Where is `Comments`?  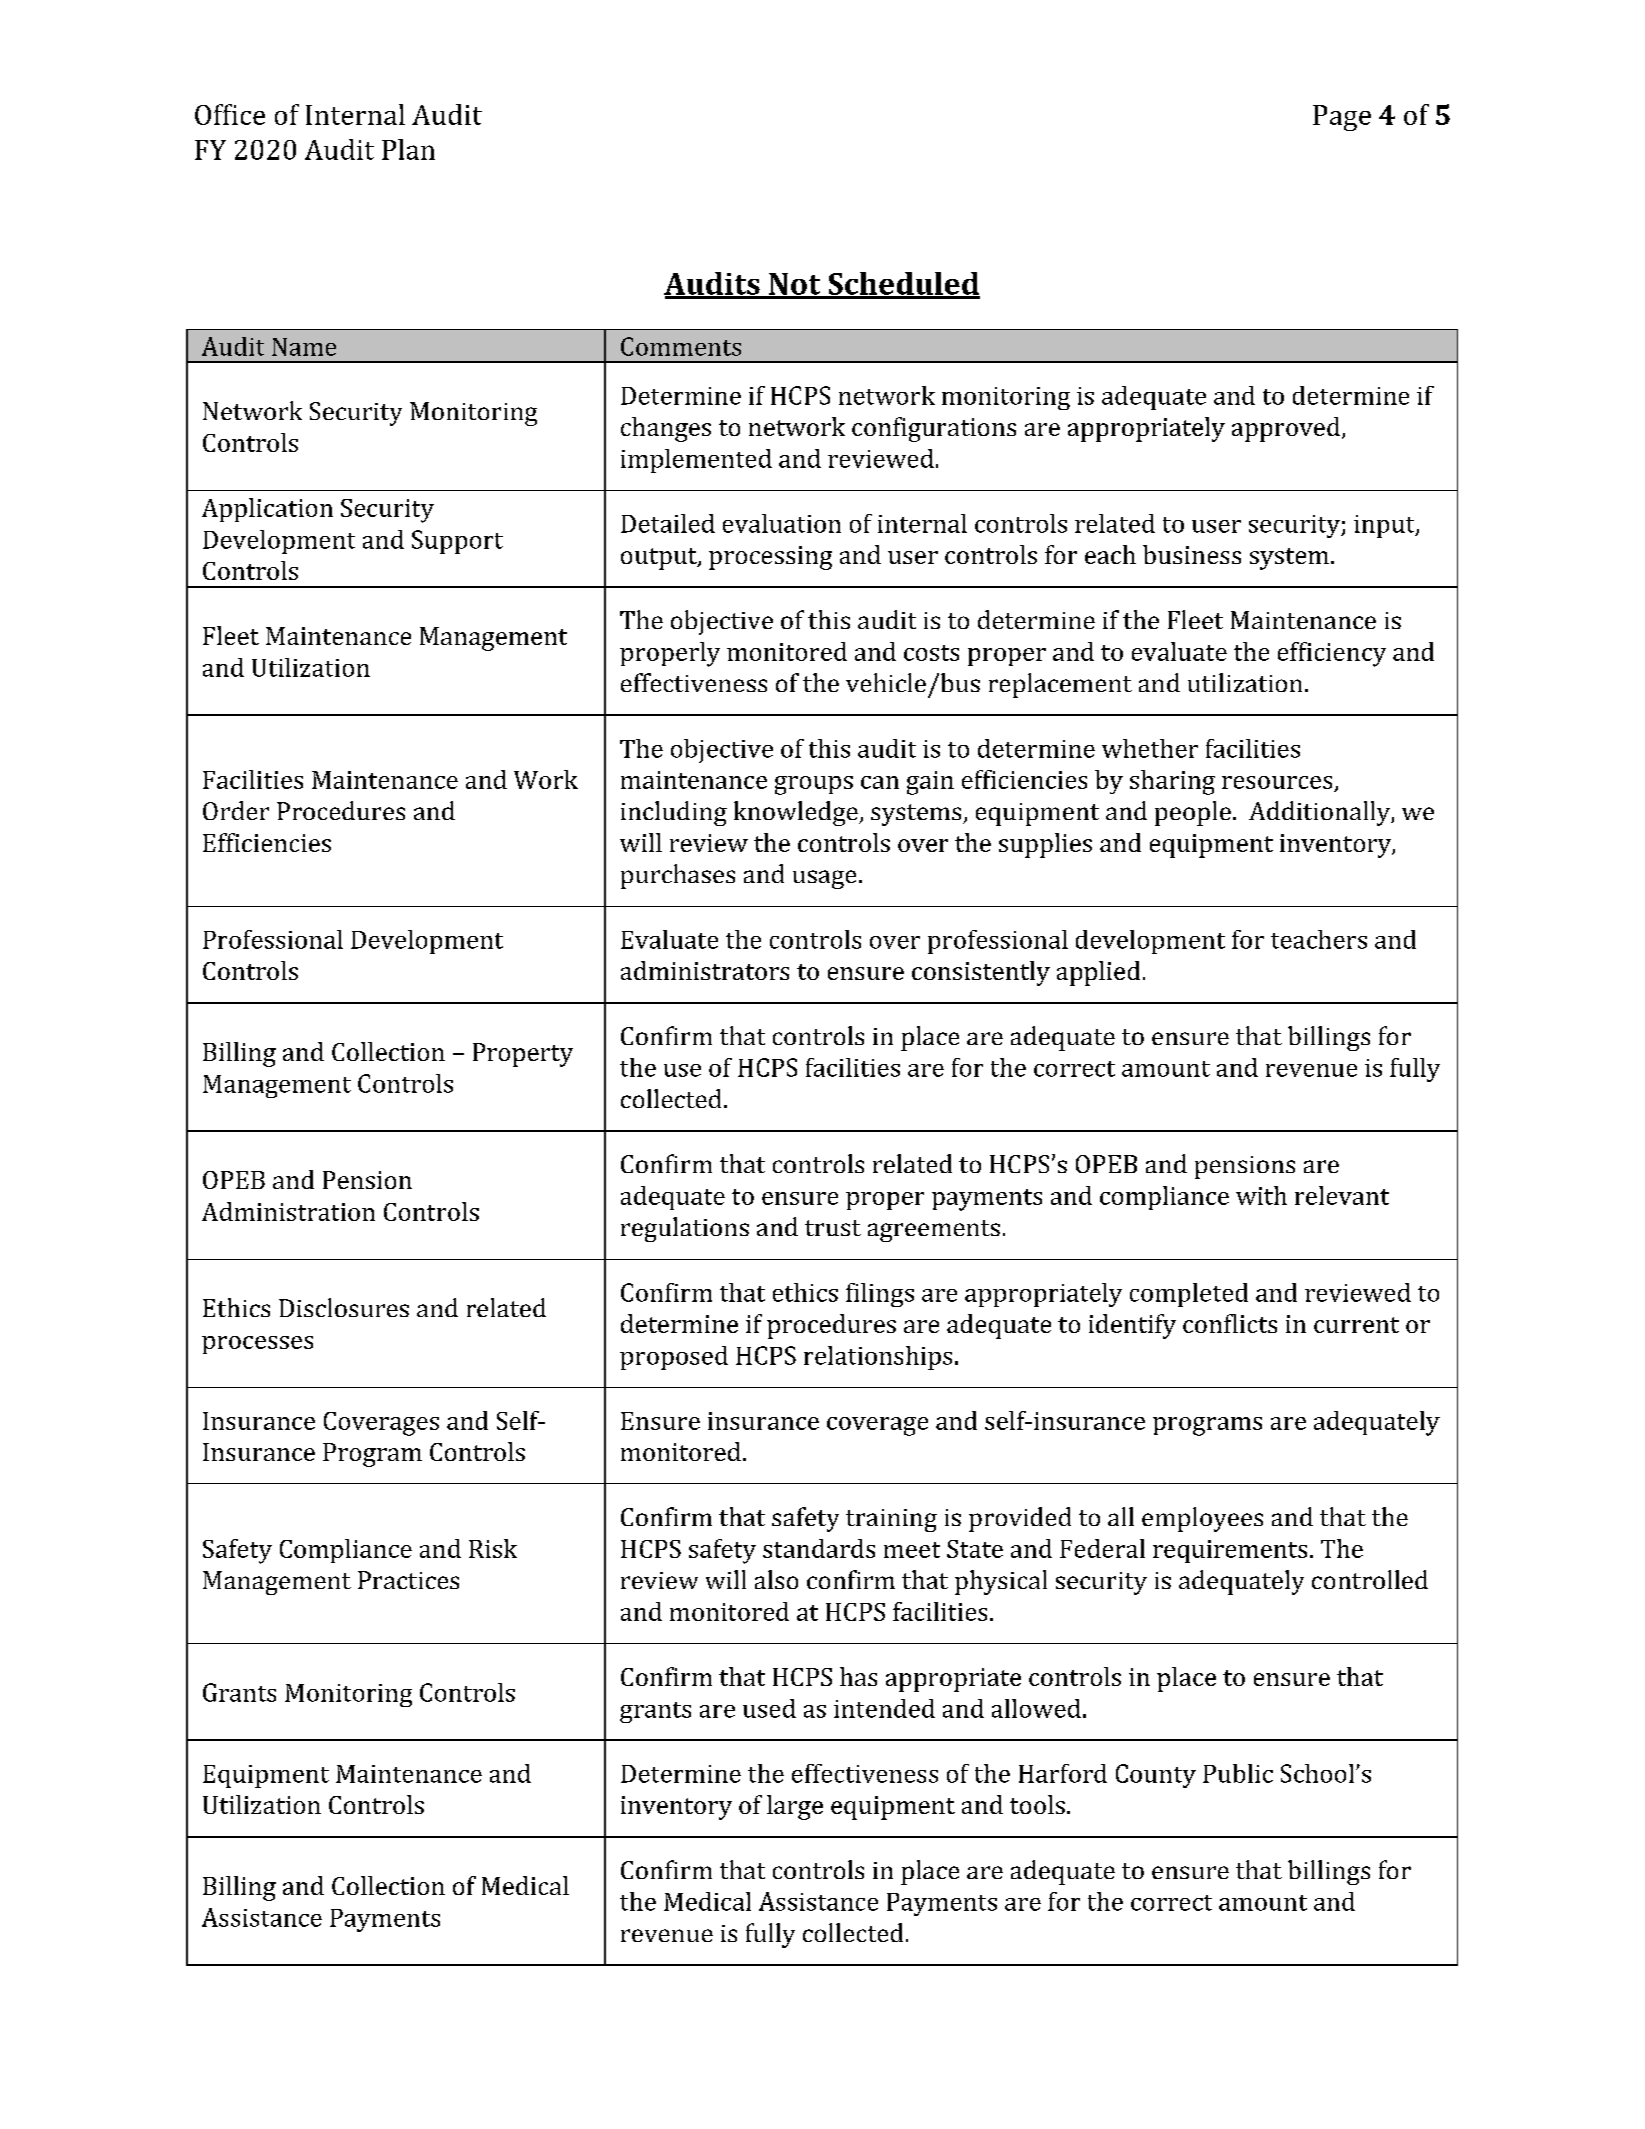
Comments is located at coordinates (681, 346).
